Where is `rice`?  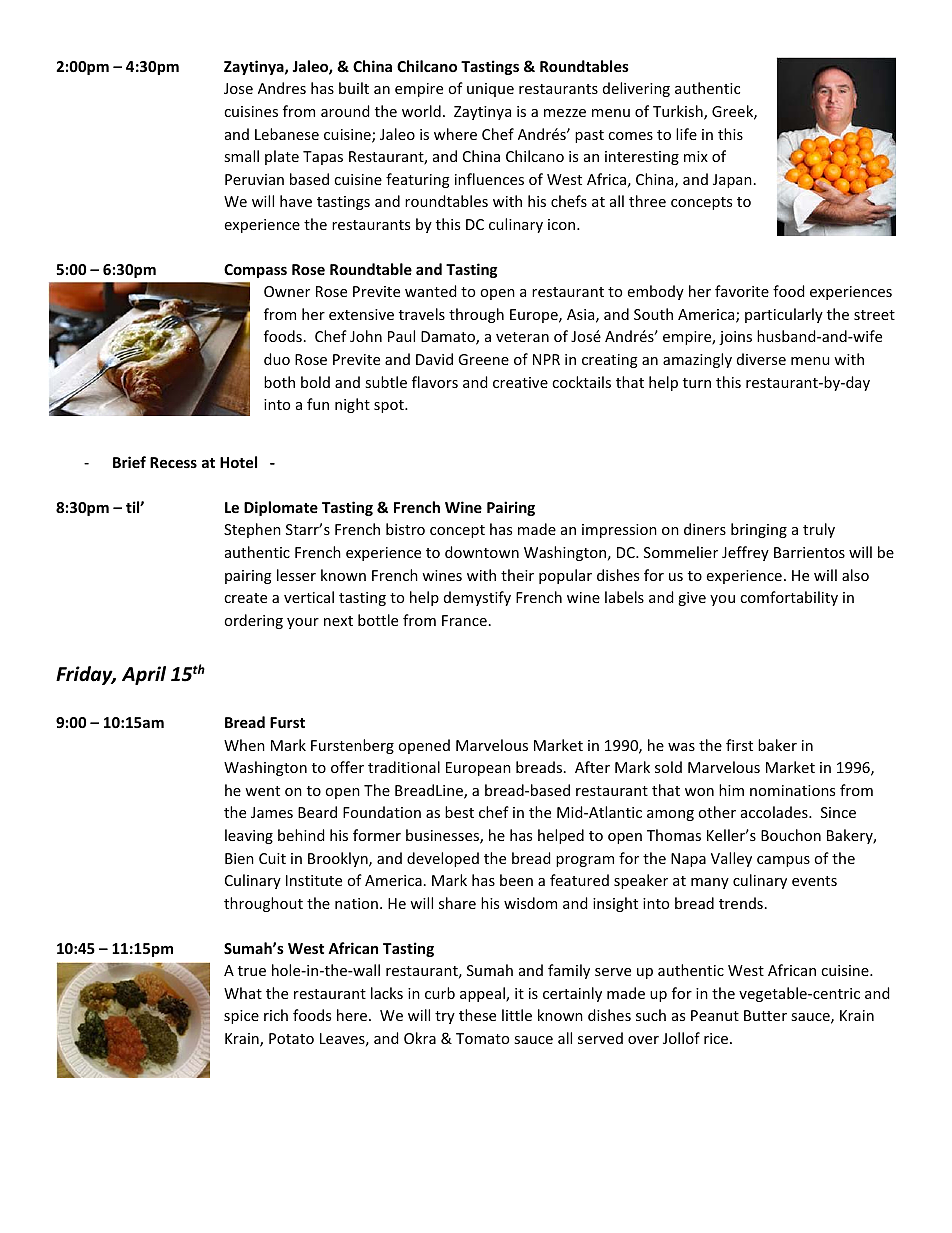 rice is located at coordinates (717, 1038).
